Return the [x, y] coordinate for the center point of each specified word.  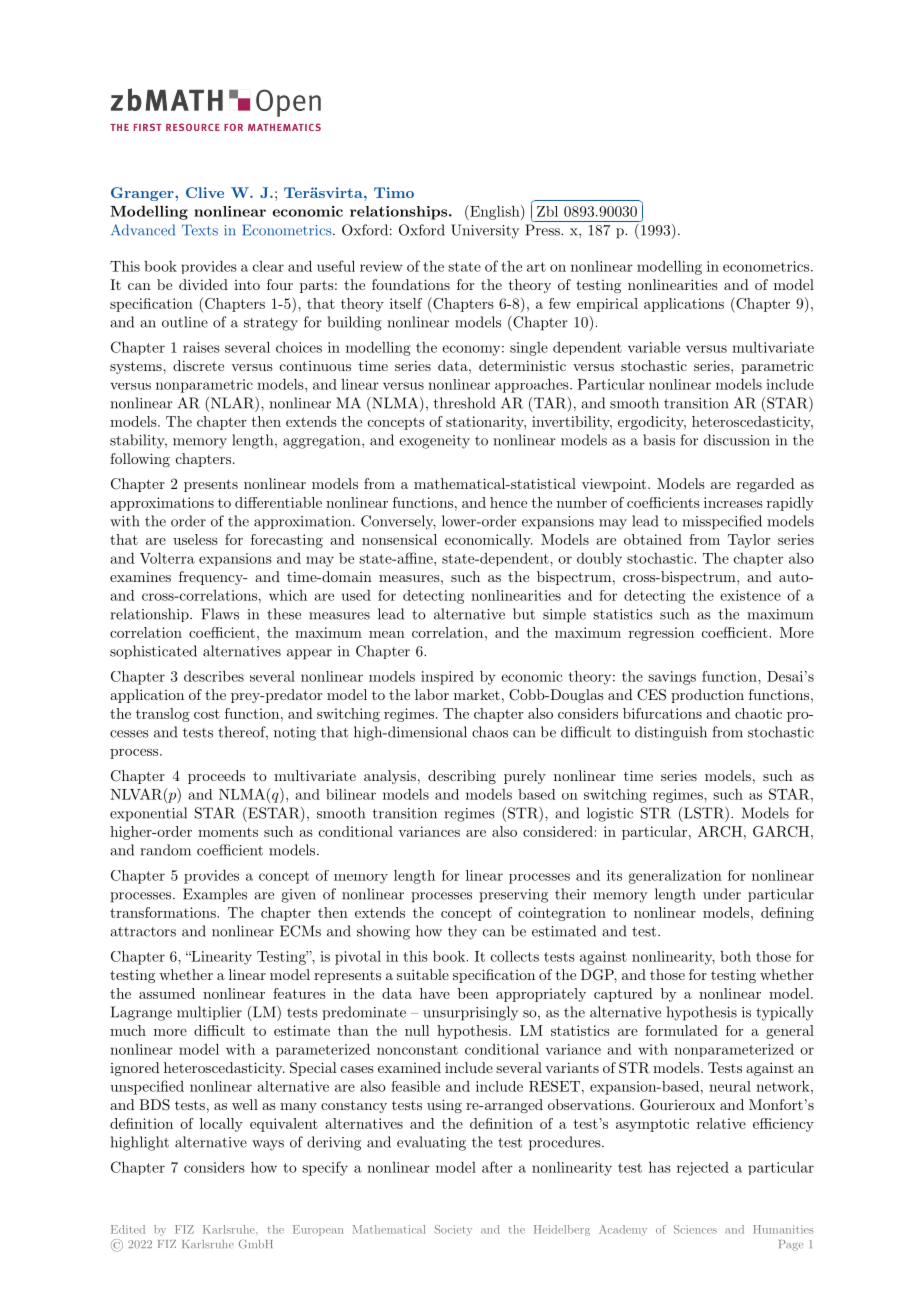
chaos [490, 732]
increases [733, 502]
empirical [607, 305]
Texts [200, 230]
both [735, 956]
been [473, 993]
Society [453, 1230]
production [707, 696]
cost [207, 714]
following [140, 460]
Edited [128, 1229]
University [485, 231]
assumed [167, 993]
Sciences [695, 1229]
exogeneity [434, 442]
